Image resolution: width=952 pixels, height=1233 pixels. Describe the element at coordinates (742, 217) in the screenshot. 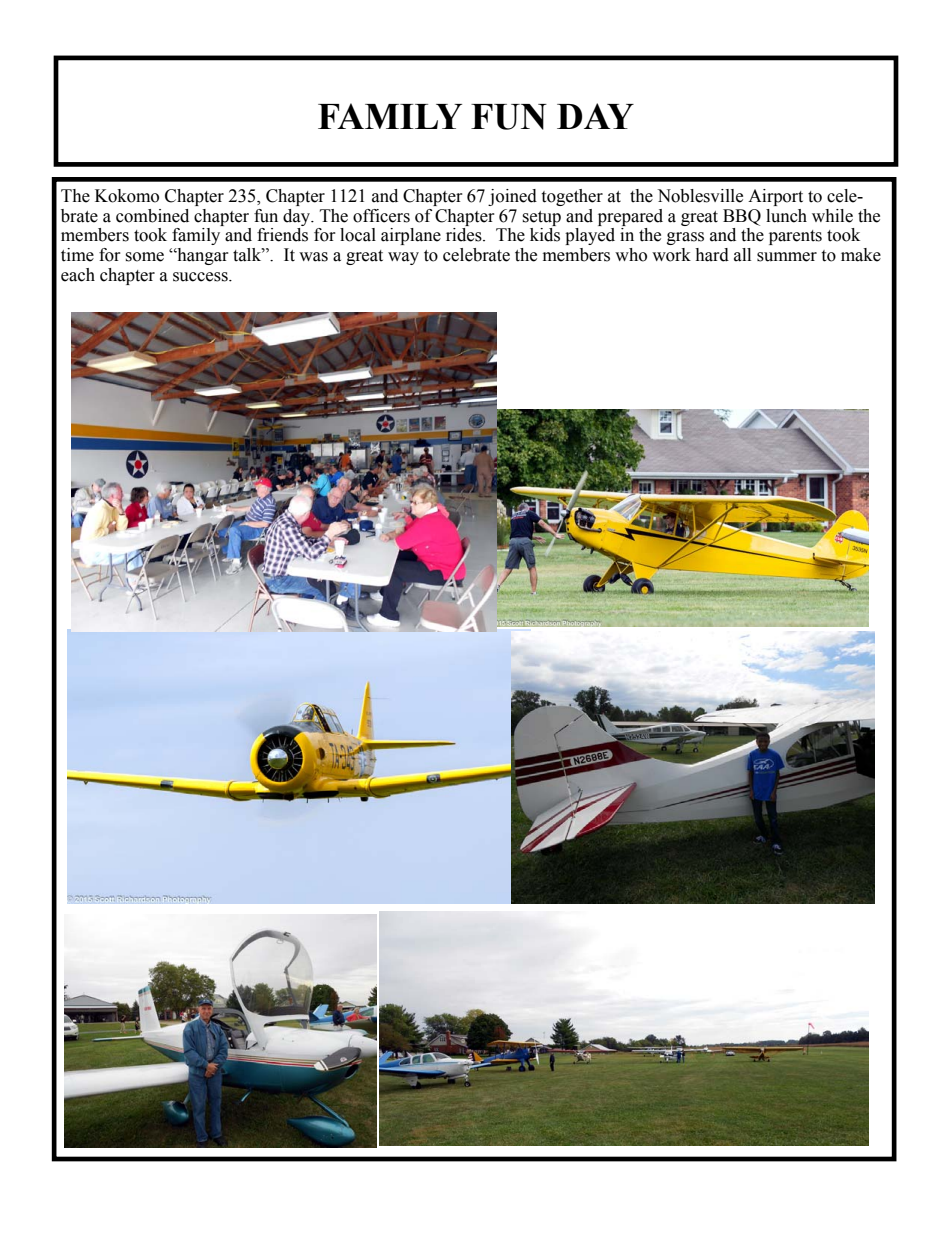

I see `BBQ` at that location.
